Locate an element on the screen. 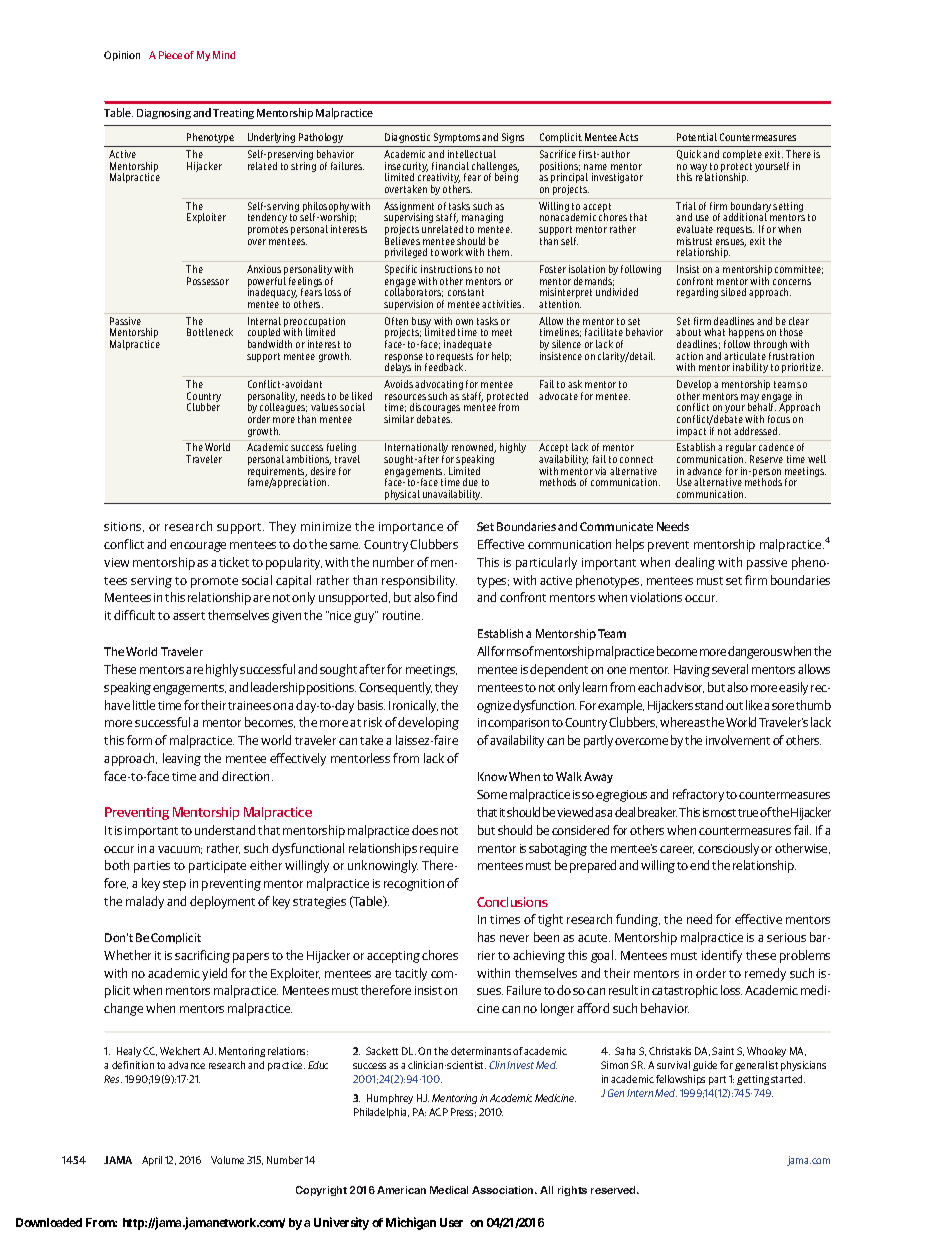 The width and height of the screenshot is (952, 1233). advocating is located at coordinates (439, 386).
